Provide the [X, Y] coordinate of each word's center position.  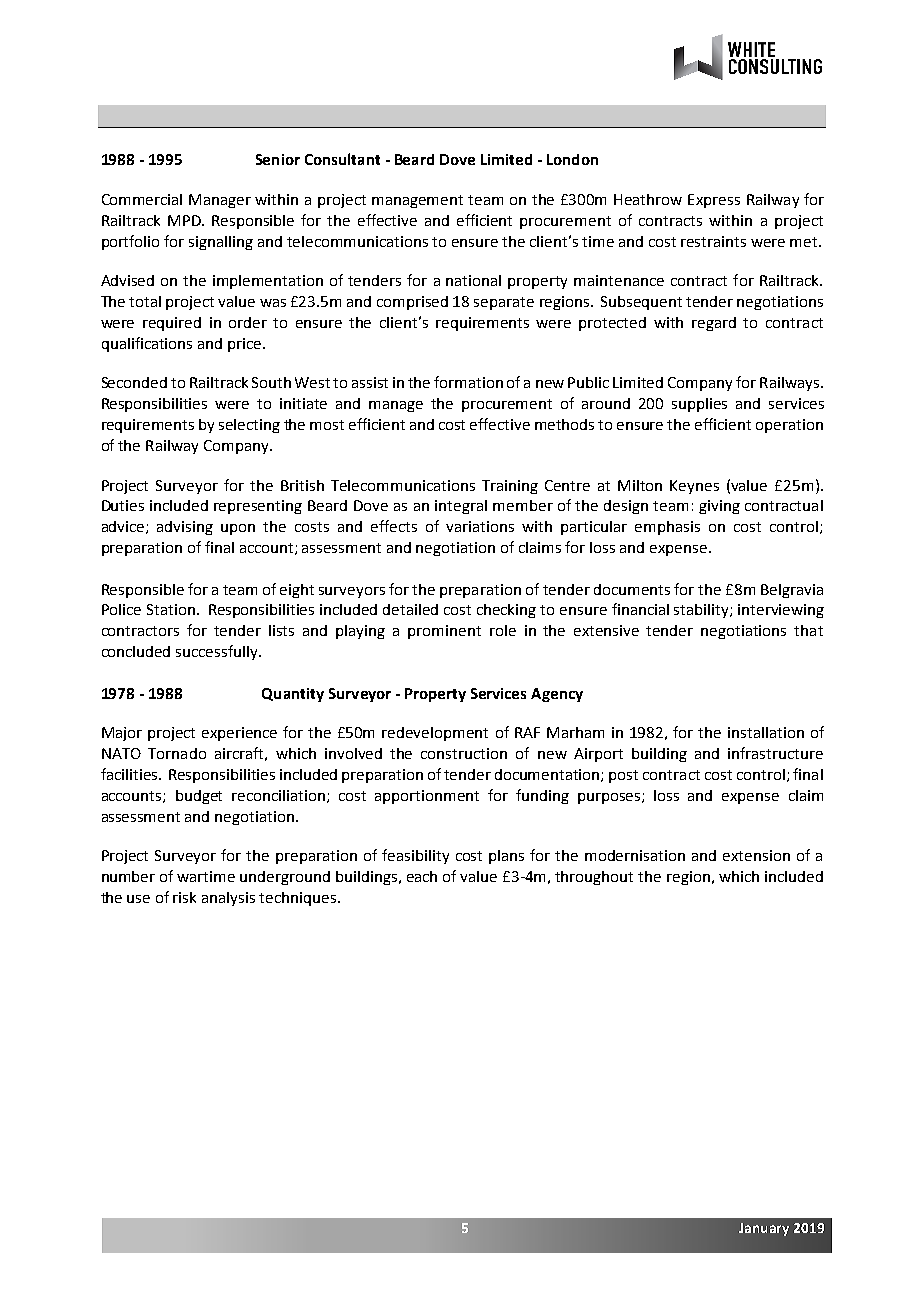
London [572, 159]
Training [510, 487]
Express [714, 201]
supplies [699, 405]
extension [756, 855]
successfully [218, 652]
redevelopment [435, 734]
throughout [594, 878]
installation [766, 732]
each [422, 876]
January [764, 1229]
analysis [228, 899]
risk [184, 897]
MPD [185, 220]
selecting [249, 426]
